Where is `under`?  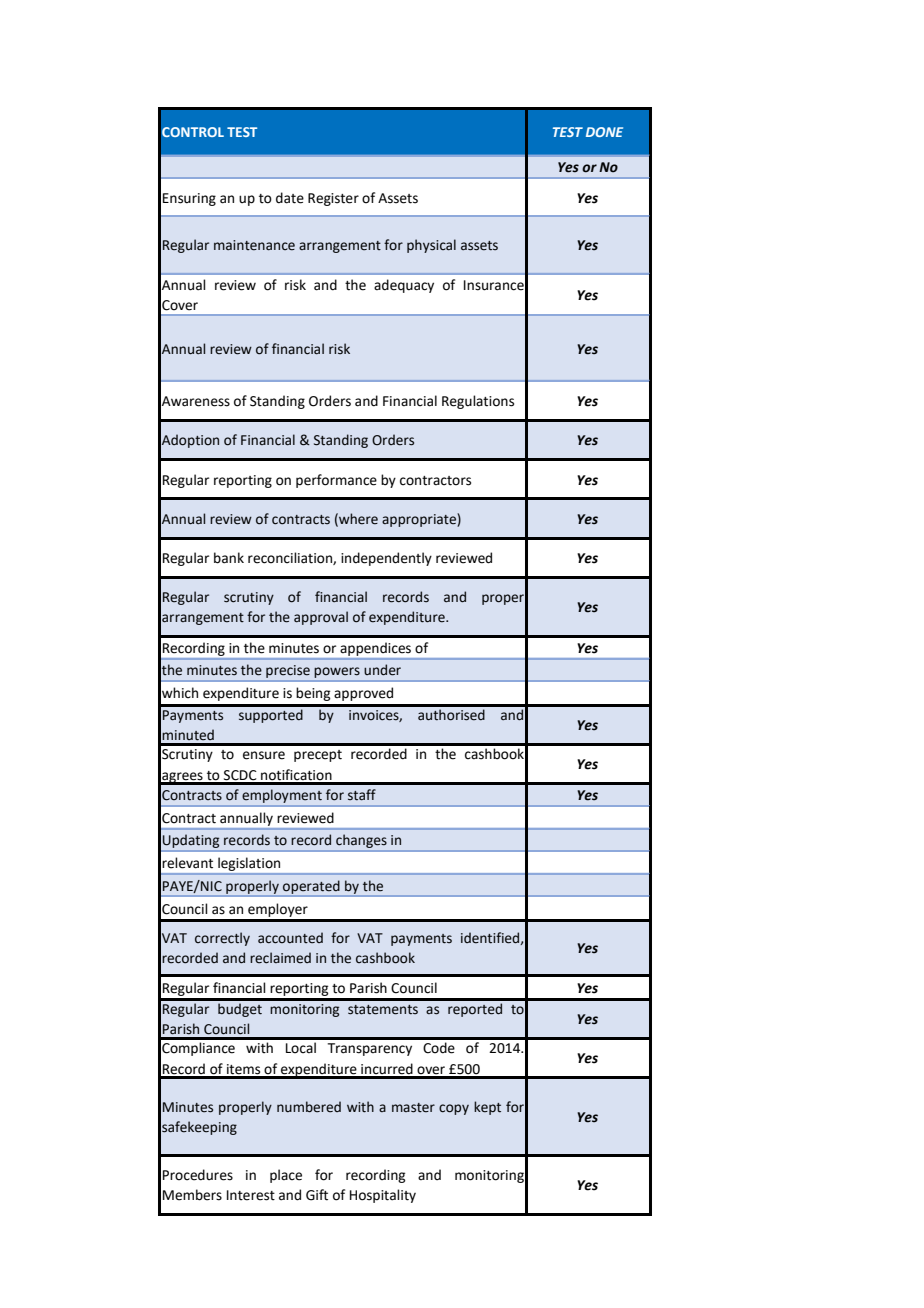 under is located at coordinates (382, 670).
